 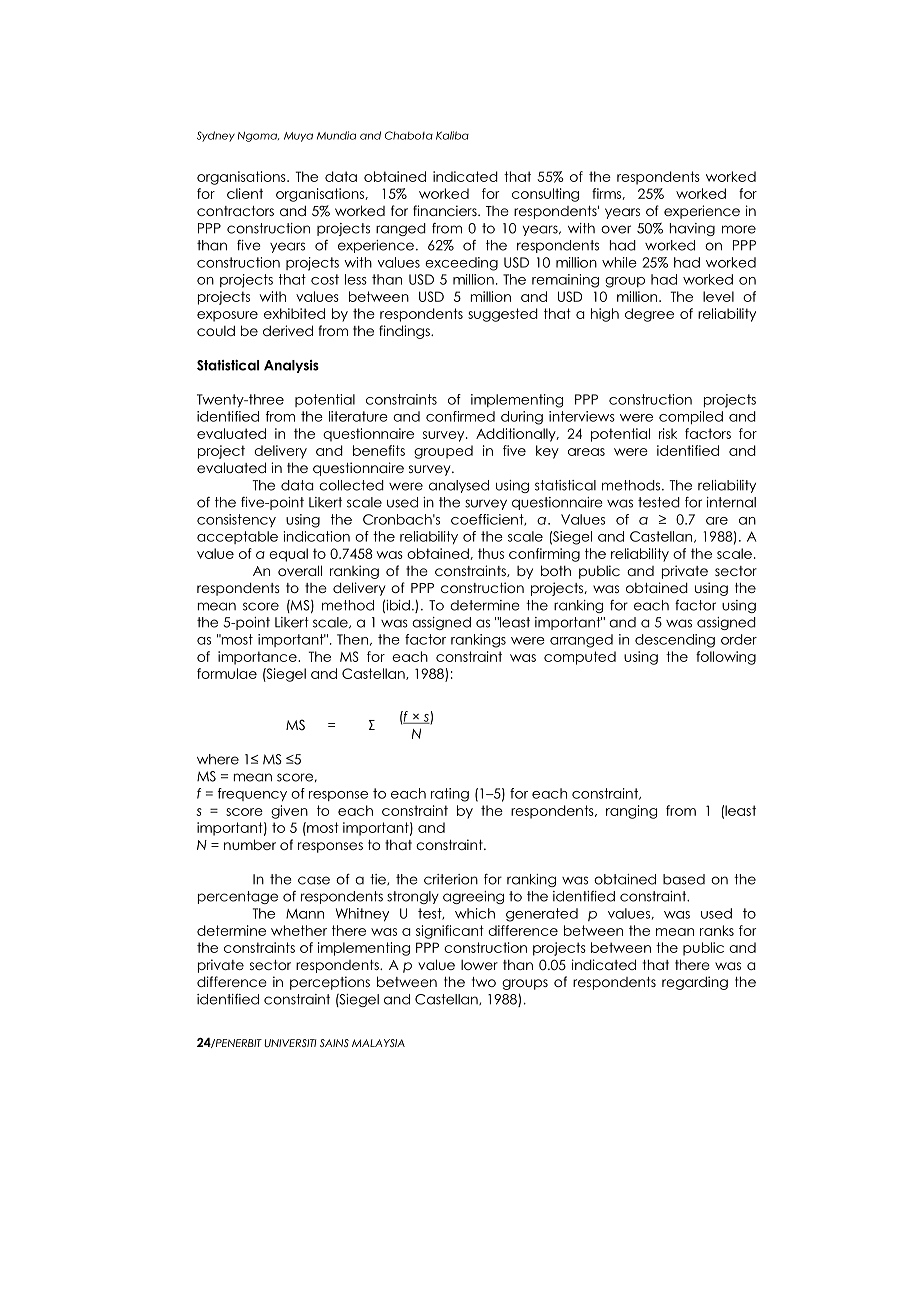 I want to click on following, so click(x=726, y=658).
